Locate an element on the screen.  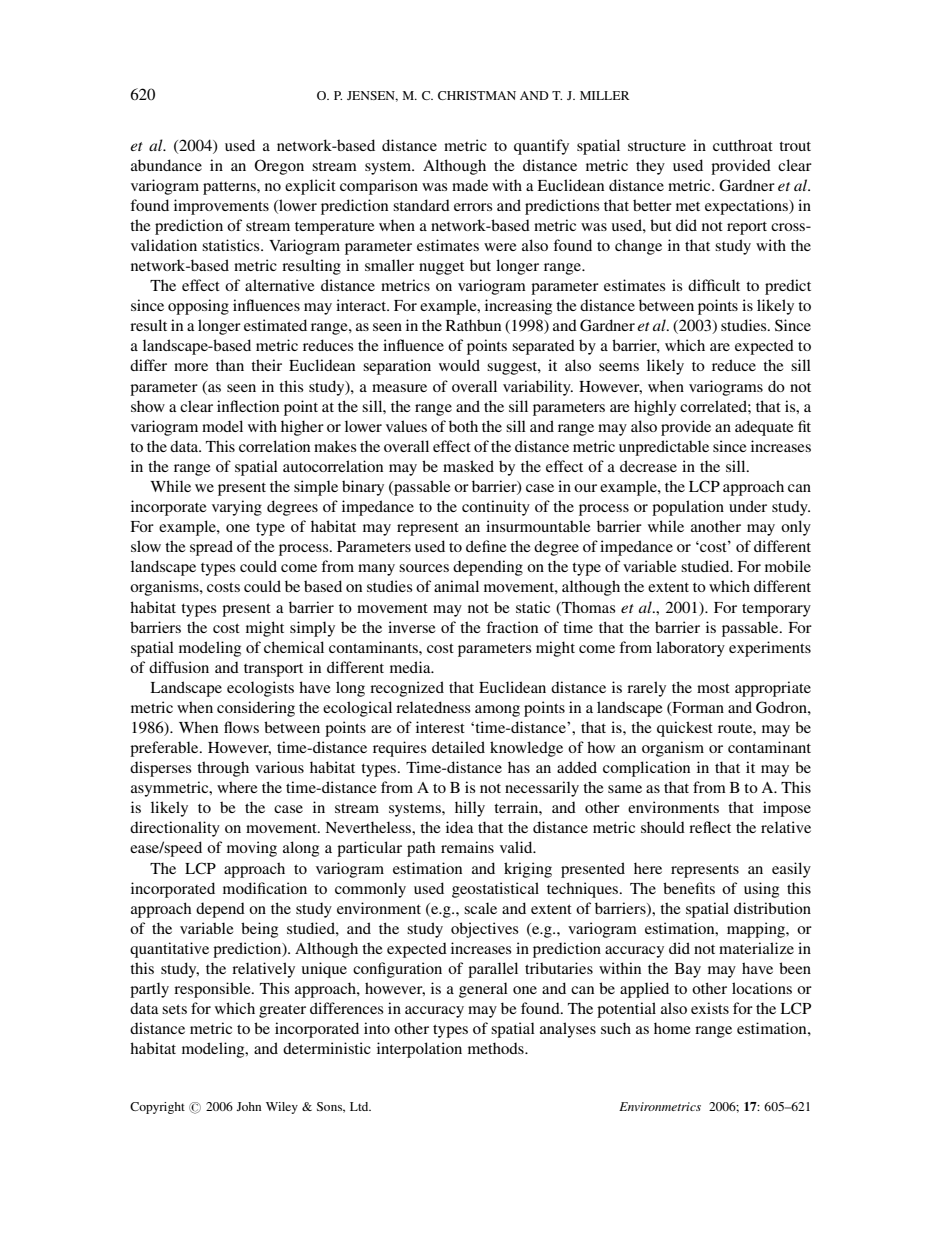
among is located at coordinates (497, 711).
